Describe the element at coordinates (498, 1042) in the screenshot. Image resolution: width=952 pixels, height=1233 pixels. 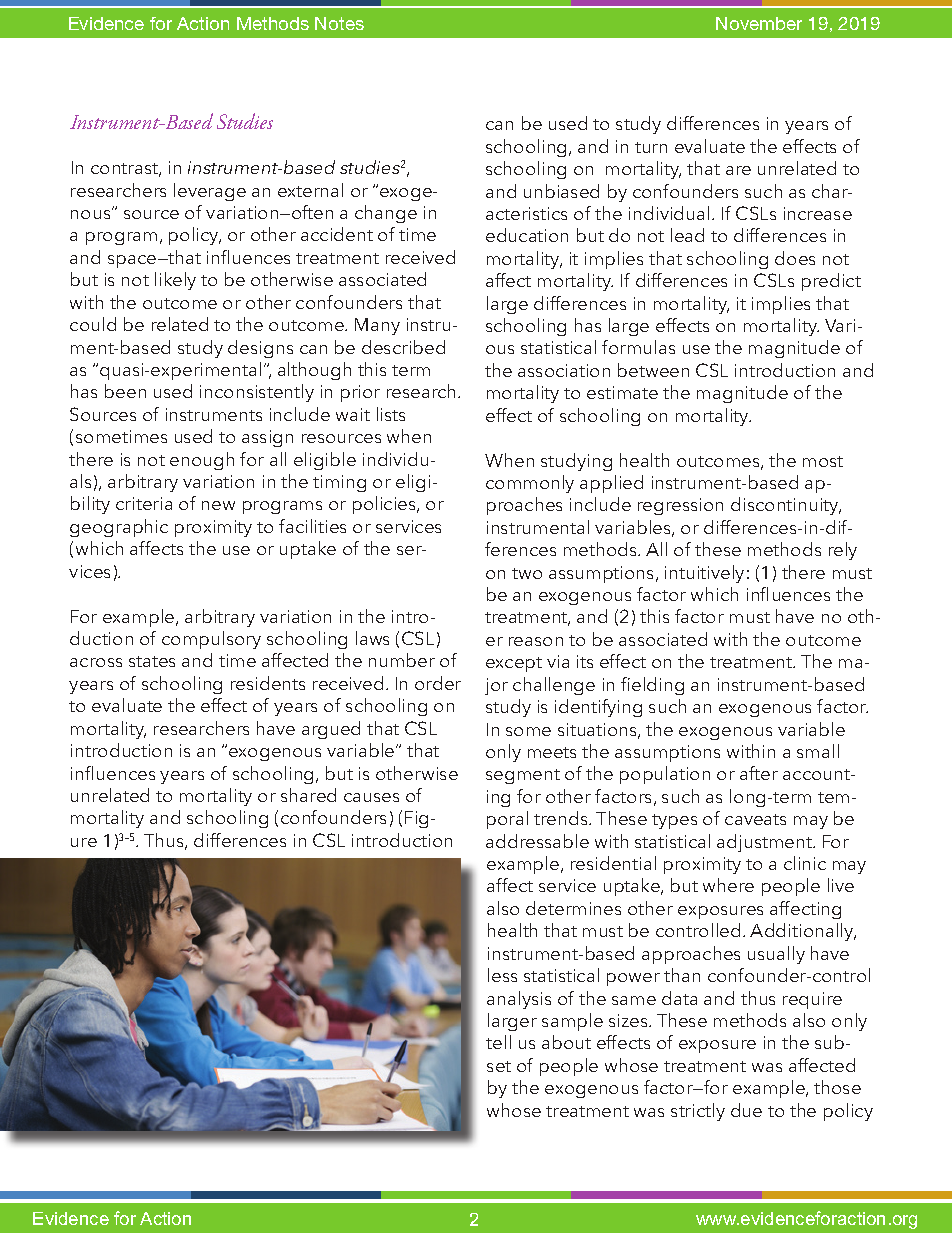
I see `tell` at that location.
